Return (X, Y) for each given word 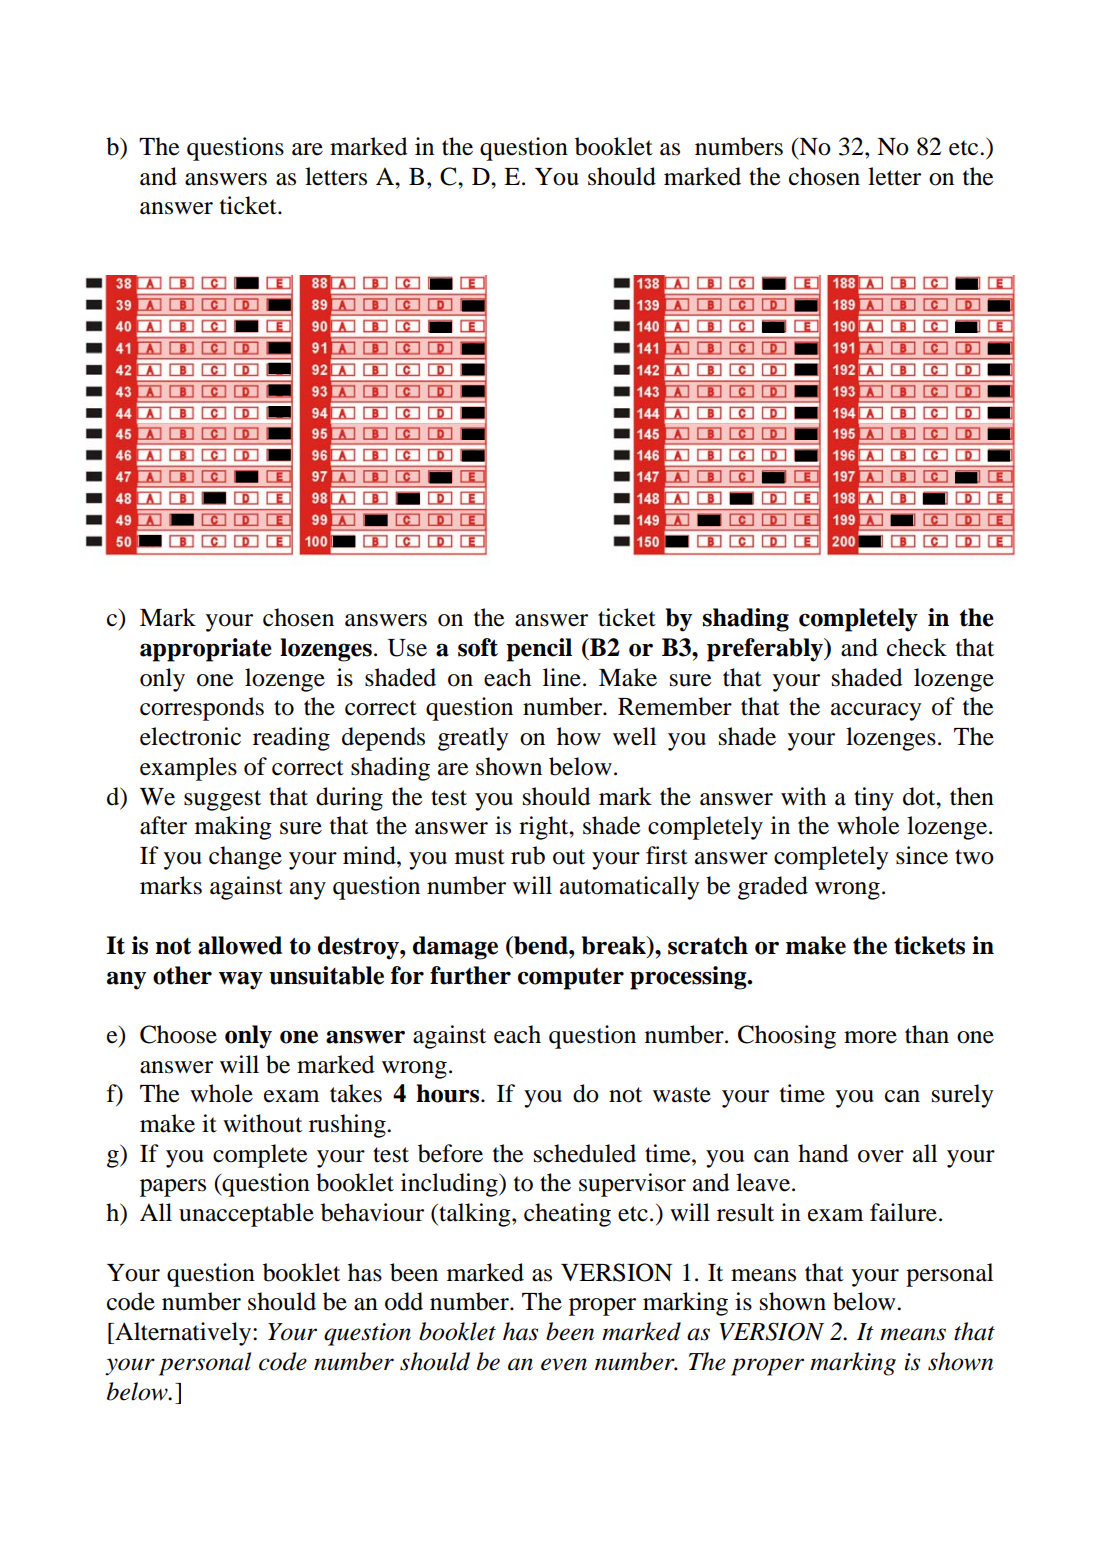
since (922, 855)
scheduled (585, 1153)
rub (528, 855)
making (233, 828)
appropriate (206, 650)
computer (571, 979)
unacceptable (246, 1215)
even (564, 1364)
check (917, 647)
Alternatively (183, 1334)
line (562, 677)
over (881, 1156)
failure (903, 1212)
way (241, 980)
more (870, 1037)
